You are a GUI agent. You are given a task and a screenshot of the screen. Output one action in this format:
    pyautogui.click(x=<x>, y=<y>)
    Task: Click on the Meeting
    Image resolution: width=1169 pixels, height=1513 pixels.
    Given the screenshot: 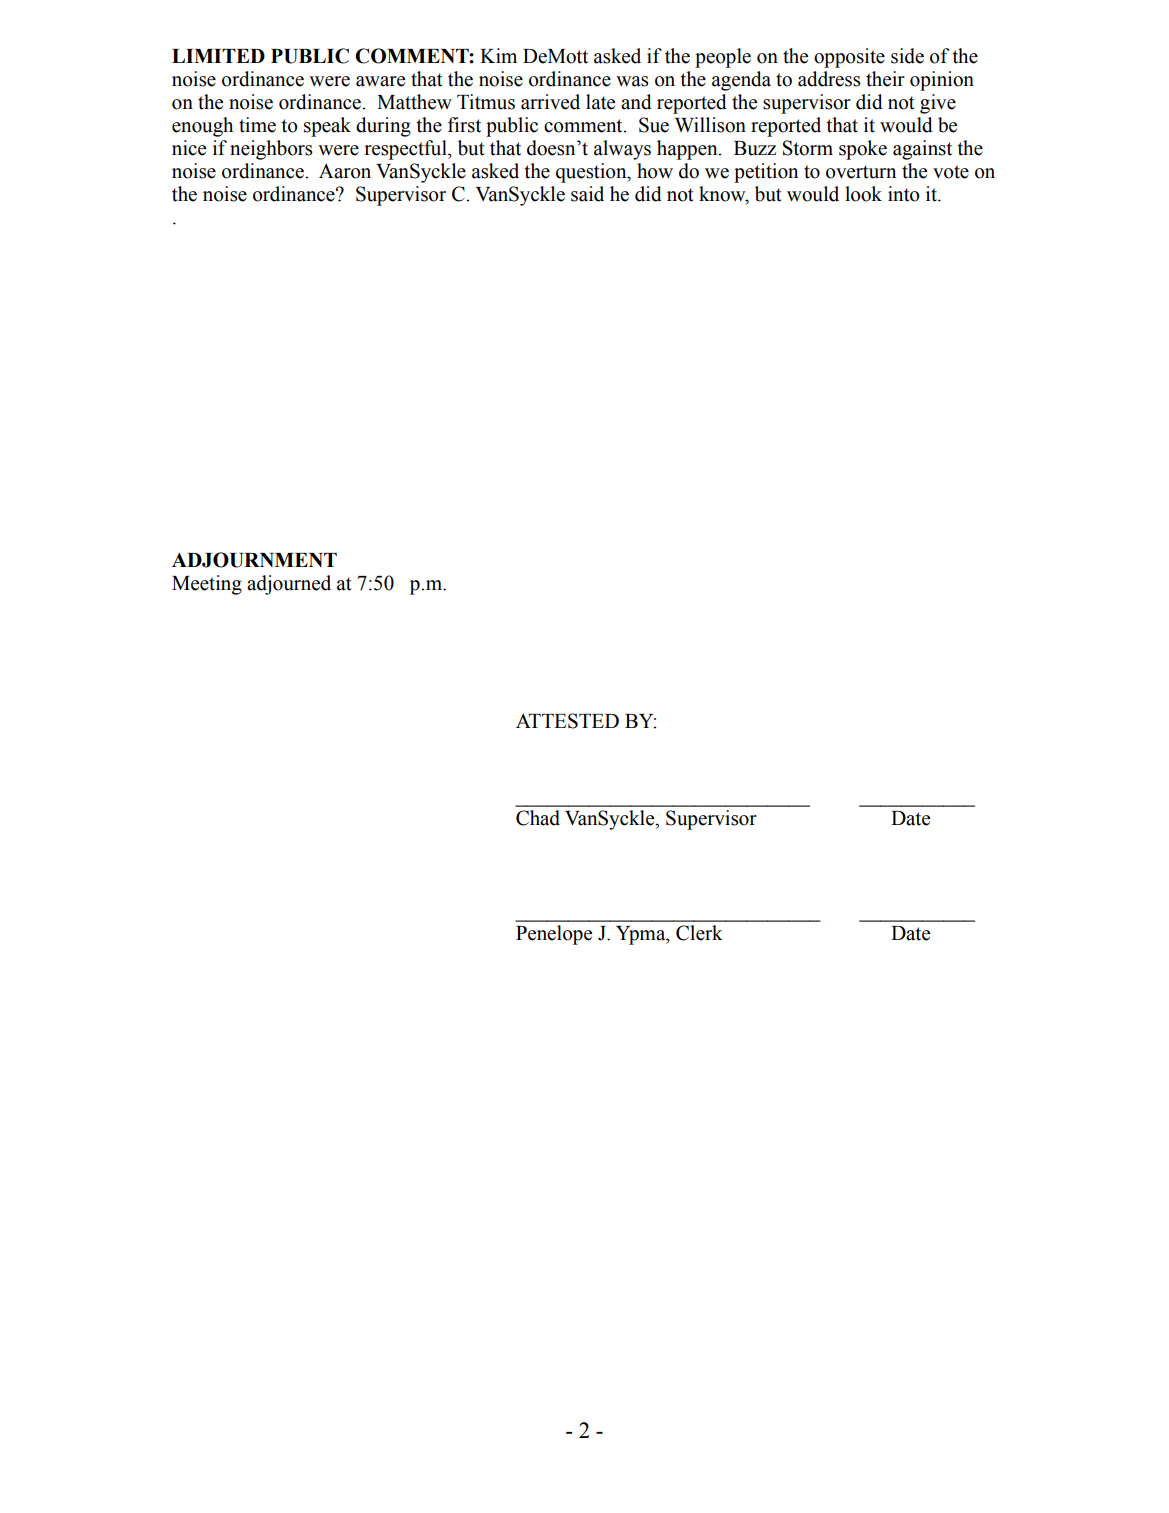 What is the action you would take?
    pyautogui.click(x=207, y=585)
